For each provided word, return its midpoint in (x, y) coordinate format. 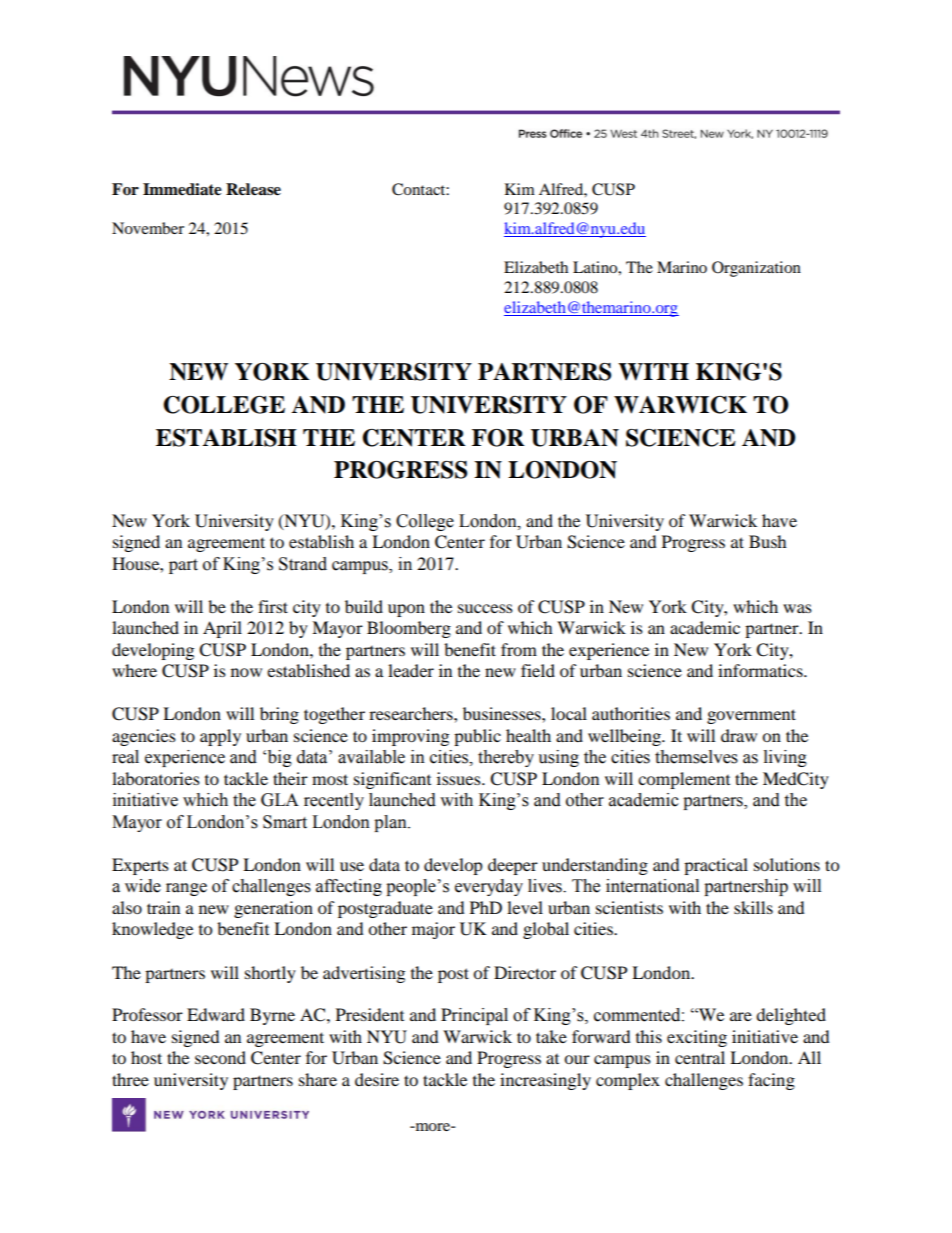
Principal (474, 1016)
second (220, 1057)
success (485, 608)
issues (460, 778)
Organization (756, 269)
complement (684, 780)
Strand (303, 564)
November (148, 228)
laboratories (156, 778)
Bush (768, 541)
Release (253, 189)
